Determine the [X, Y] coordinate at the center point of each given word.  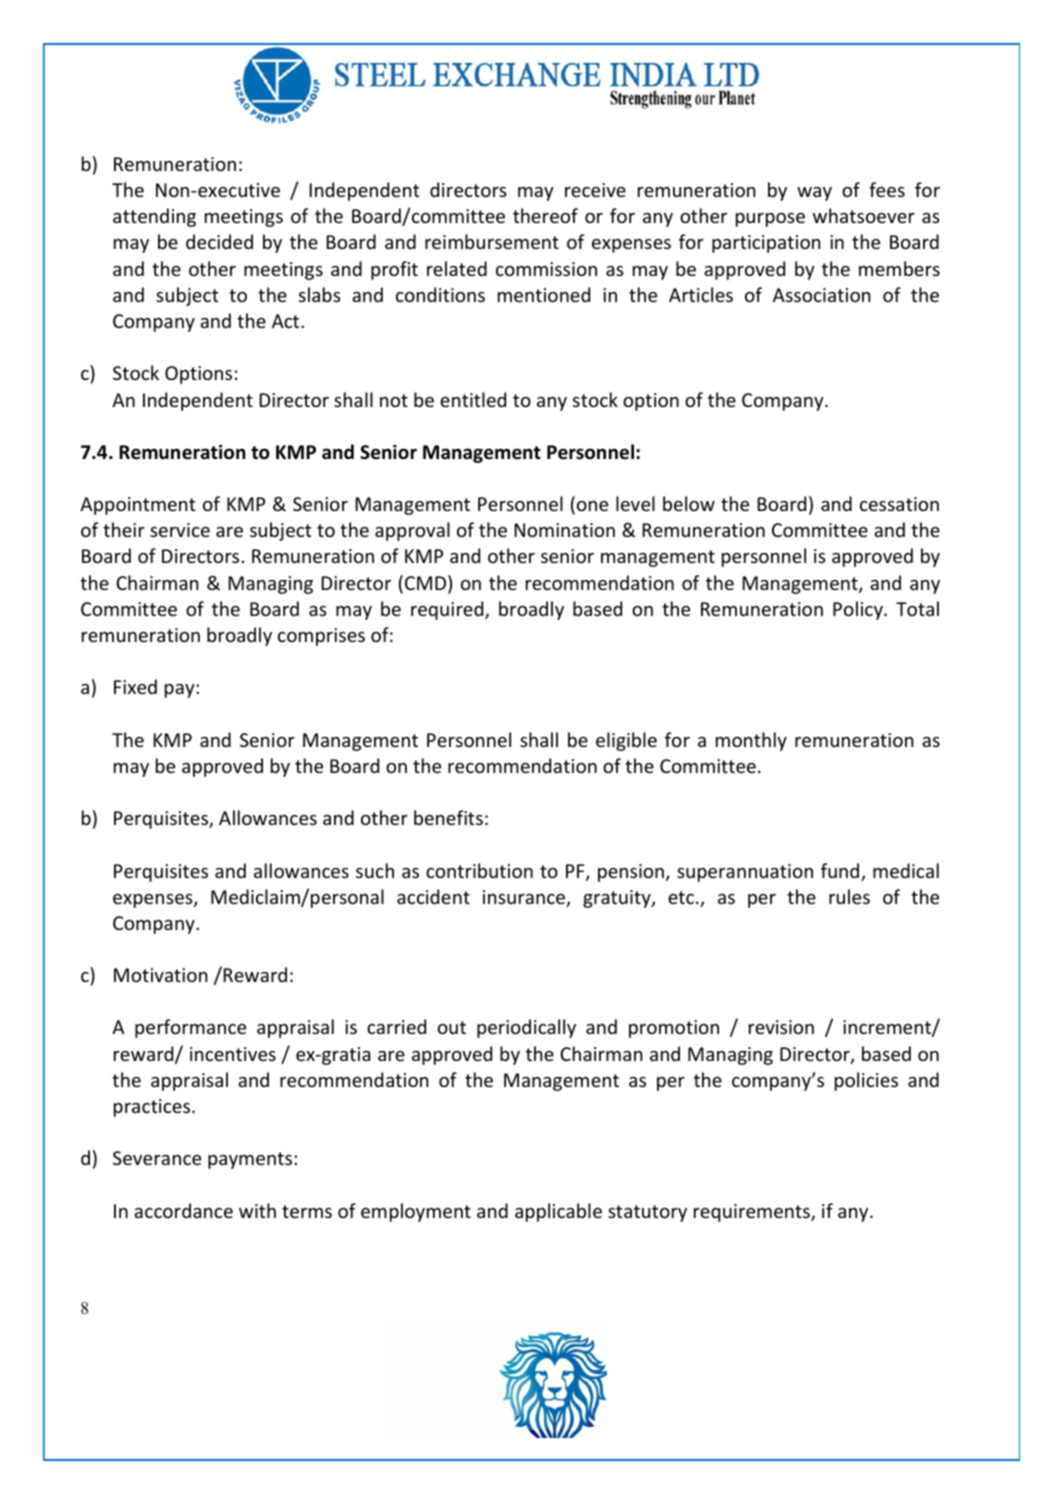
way [814, 194]
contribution [479, 870]
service [180, 530]
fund [841, 872]
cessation [899, 504]
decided [219, 241]
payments [251, 1160]
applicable [558, 1212]
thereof [545, 215]
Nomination [564, 530]
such [375, 870]
